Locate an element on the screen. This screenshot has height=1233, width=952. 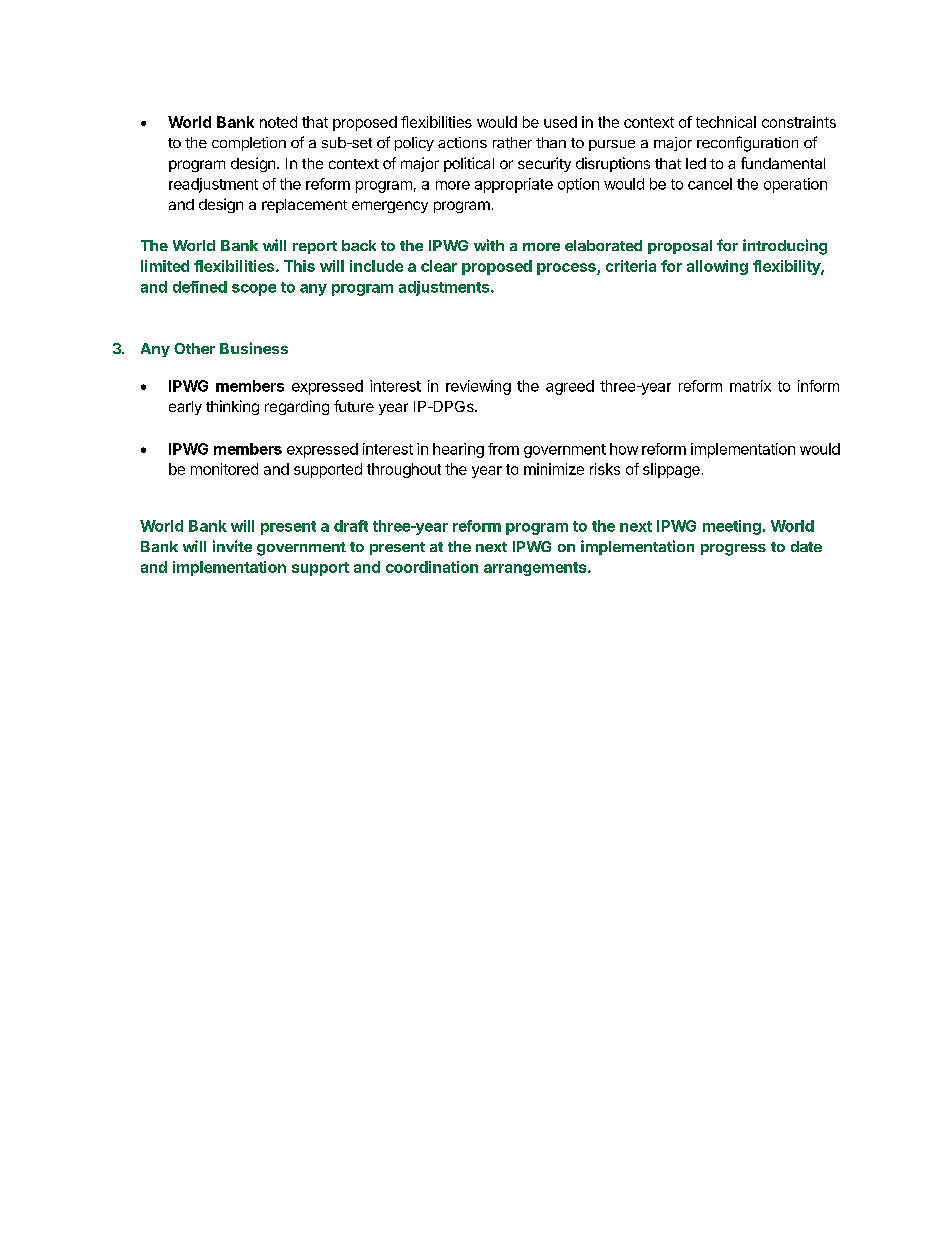
completion is located at coordinates (249, 144).
